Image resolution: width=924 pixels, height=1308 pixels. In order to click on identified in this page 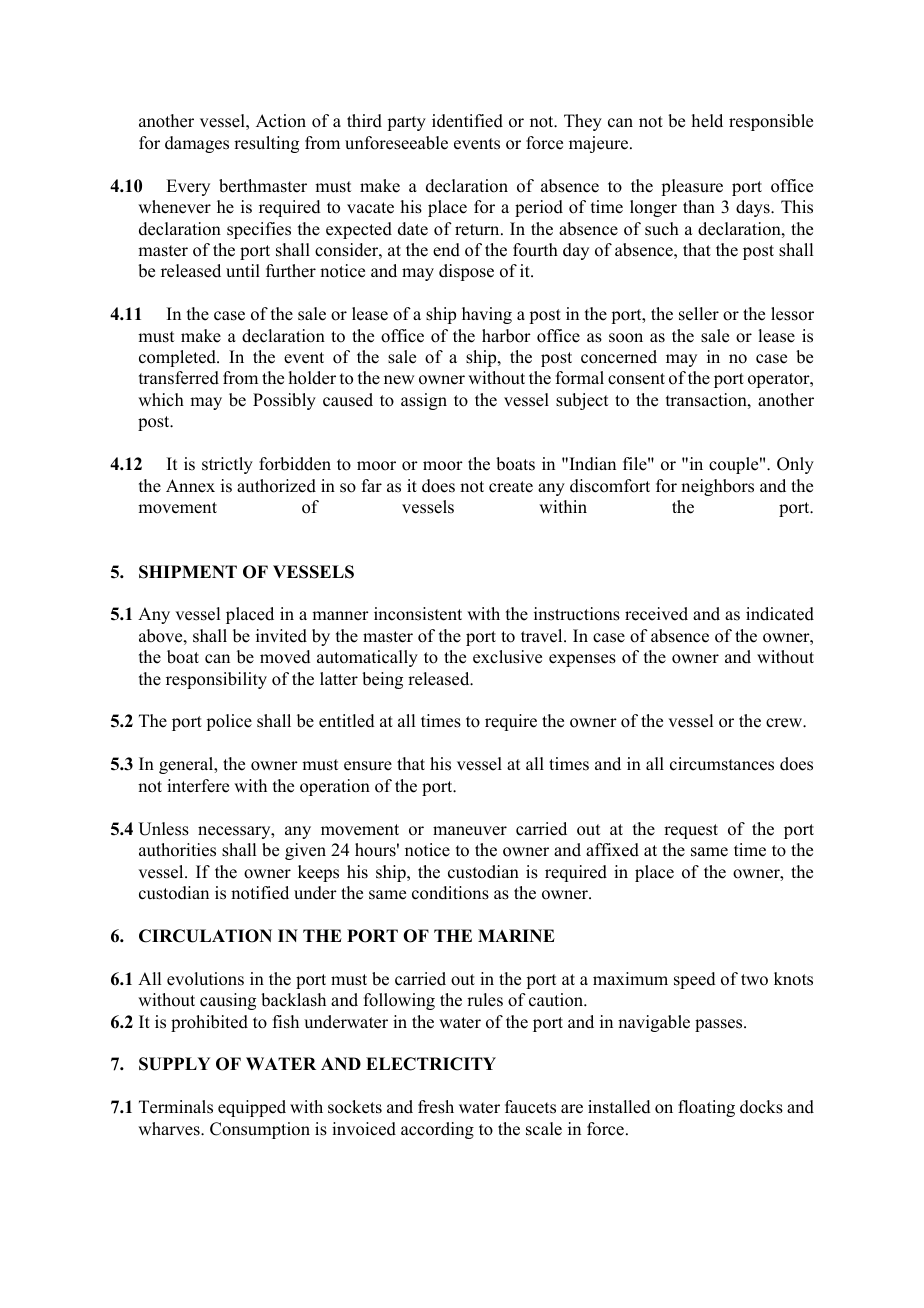, I will do `click(467, 121)`.
